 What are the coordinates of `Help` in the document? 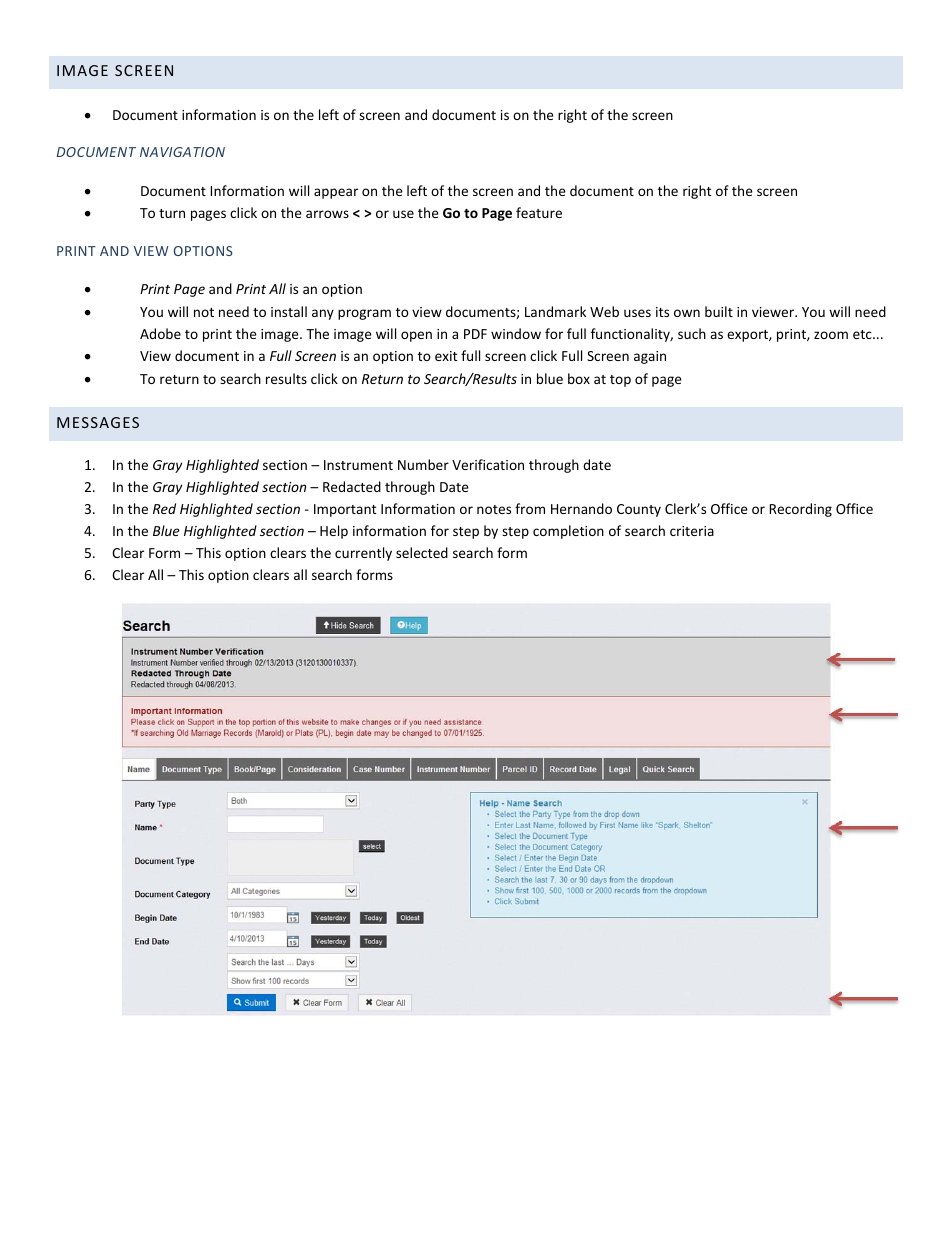 It's located at (334, 532).
